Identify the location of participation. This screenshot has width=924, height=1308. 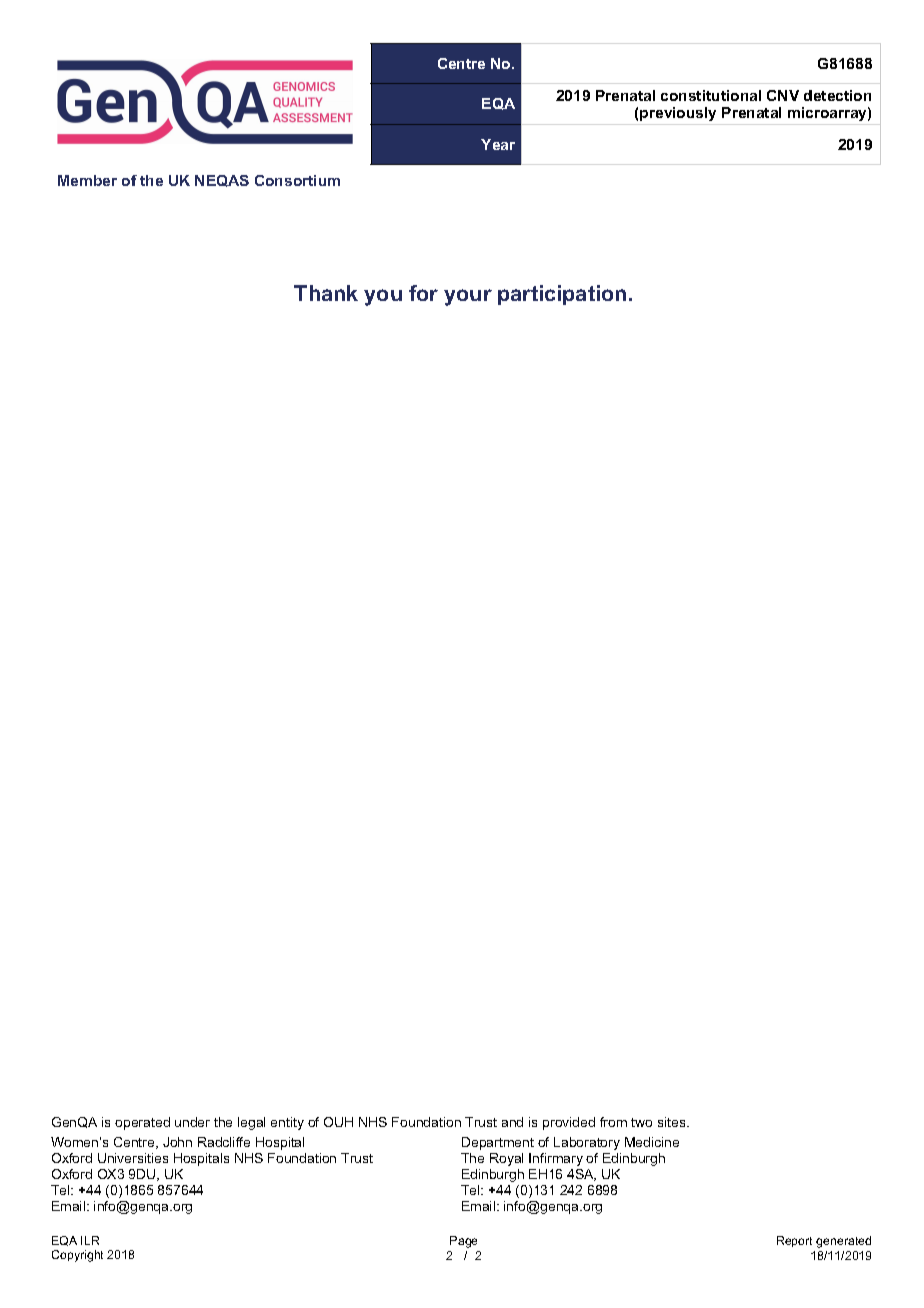
(562, 295).
